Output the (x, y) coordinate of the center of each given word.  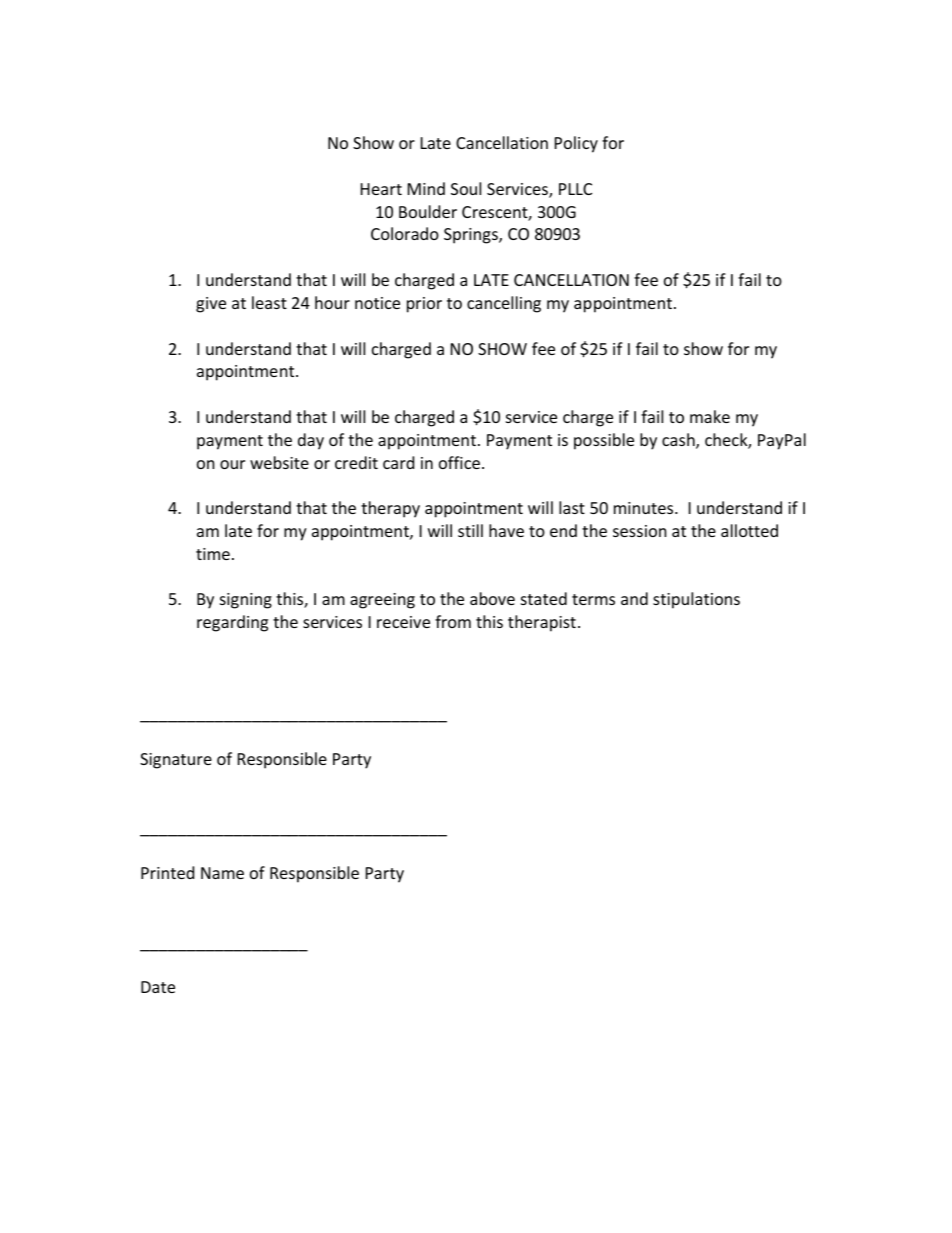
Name (222, 873)
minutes (645, 508)
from (453, 621)
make (710, 416)
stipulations (696, 600)
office (459, 462)
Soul (466, 188)
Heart (381, 189)
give (211, 305)
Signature (176, 761)
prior (424, 305)
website (279, 462)
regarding (232, 623)
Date (158, 987)
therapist (542, 623)
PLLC (575, 189)
